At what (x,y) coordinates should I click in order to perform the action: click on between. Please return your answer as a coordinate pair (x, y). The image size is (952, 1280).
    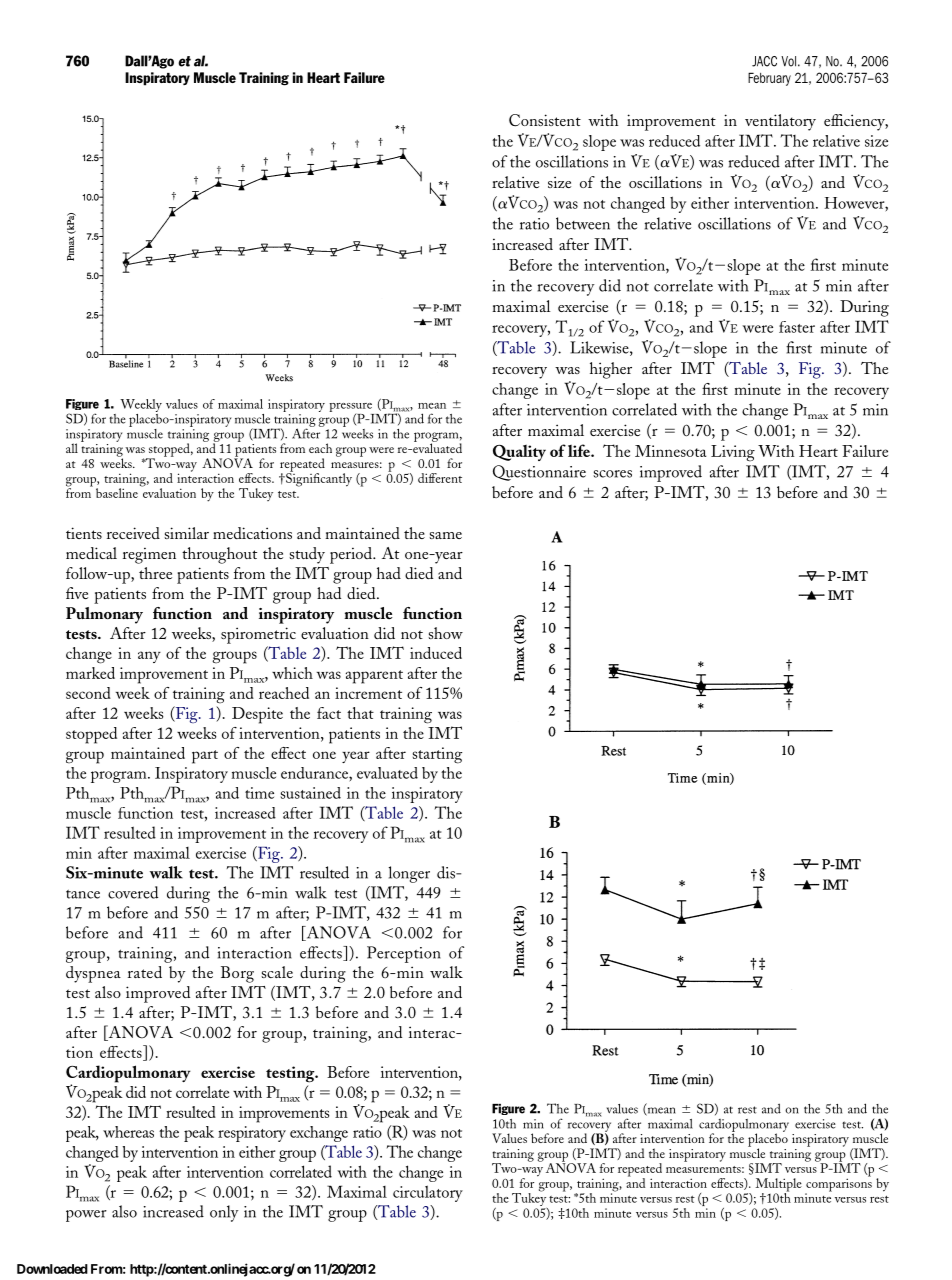
    Looking at the image, I should click on (583, 223).
